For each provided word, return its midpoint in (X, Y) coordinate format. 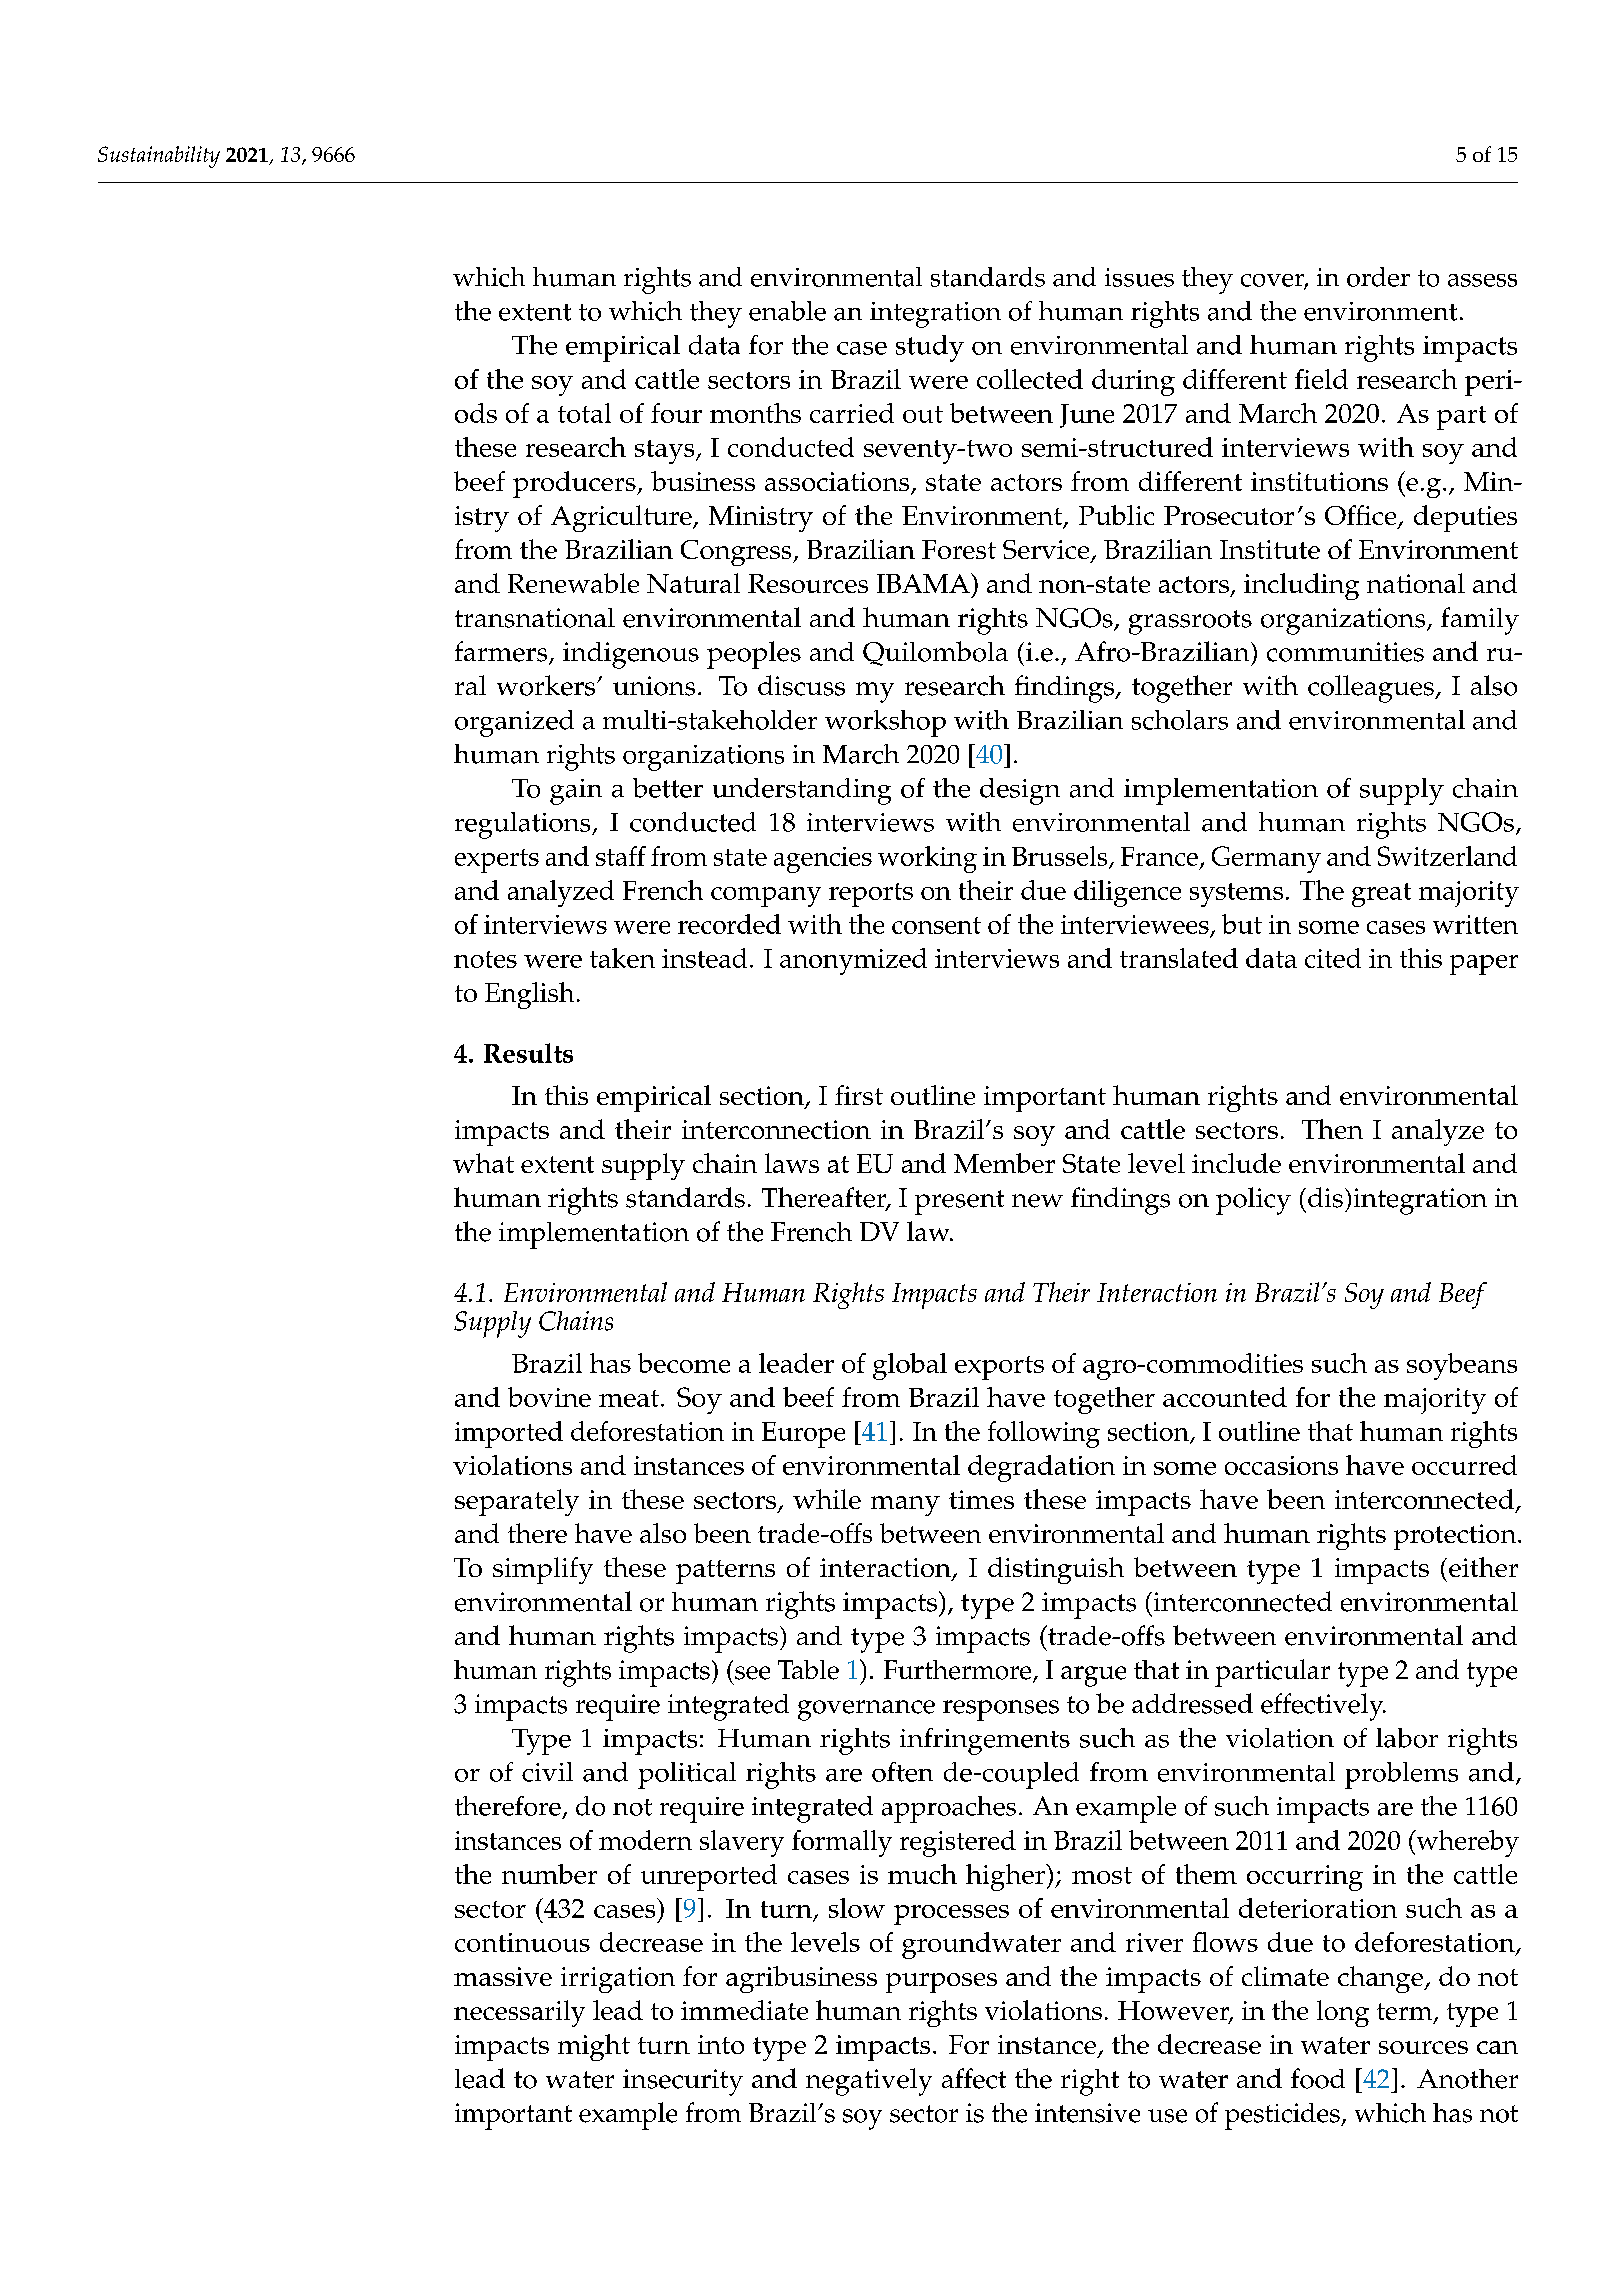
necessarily (519, 2013)
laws (792, 1163)
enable (787, 311)
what (483, 1163)
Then (1332, 1129)
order (1378, 277)
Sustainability (159, 157)
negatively (869, 2082)
